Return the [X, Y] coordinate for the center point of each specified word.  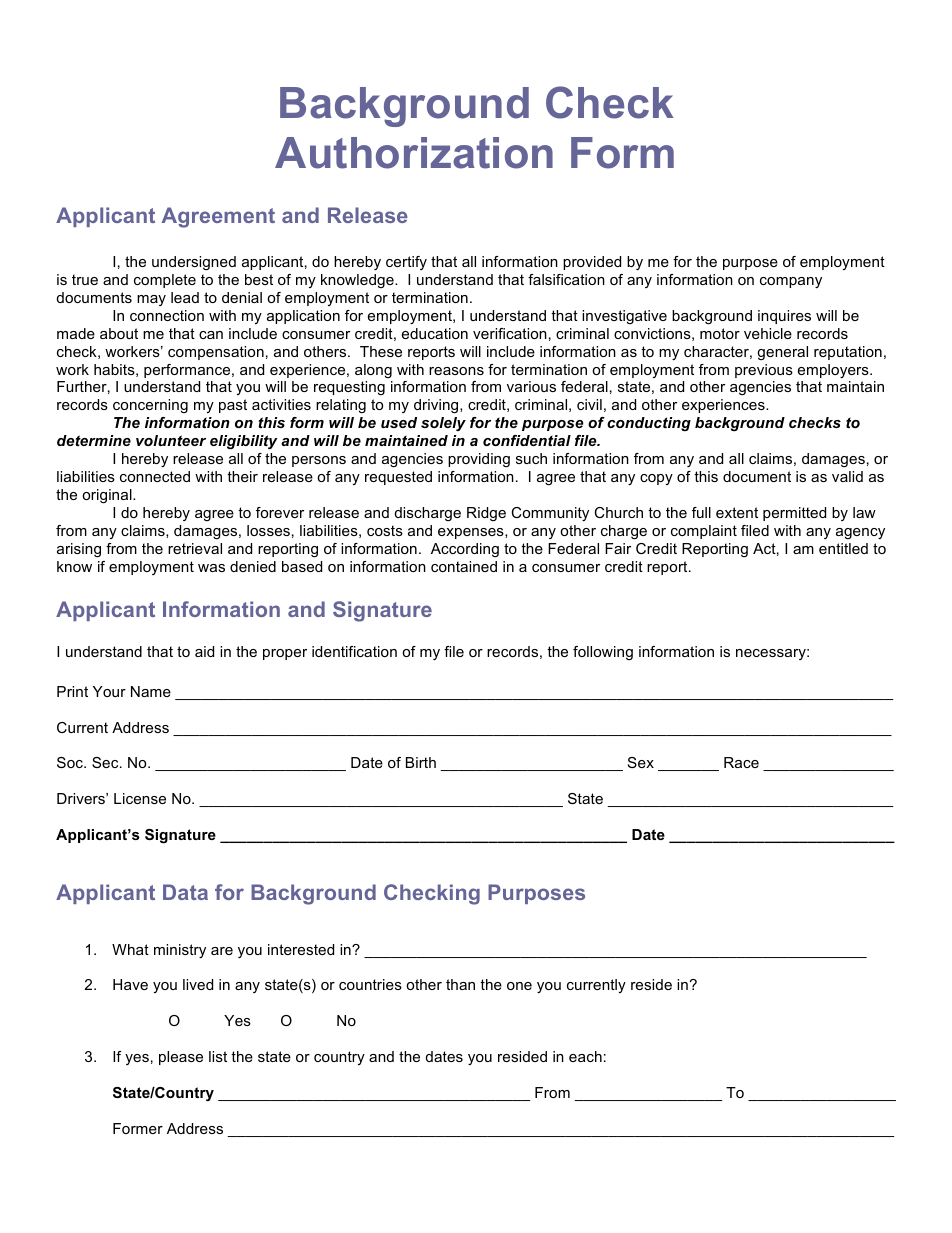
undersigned [194, 263]
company [791, 282]
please [181, 1058]
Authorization [414, 153]
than [460, 984]
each [585, 1056]
